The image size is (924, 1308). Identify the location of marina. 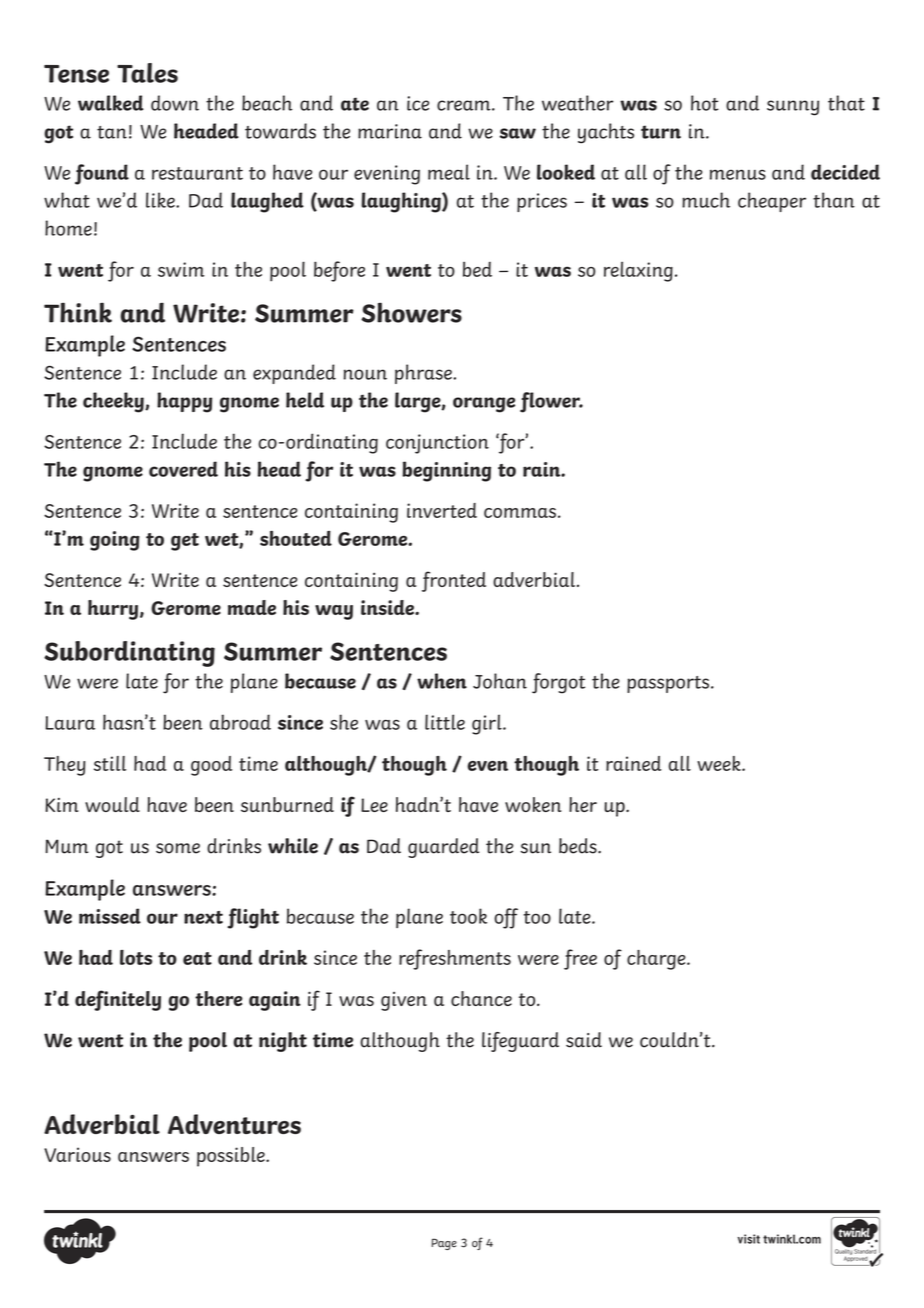
(390, 131).
